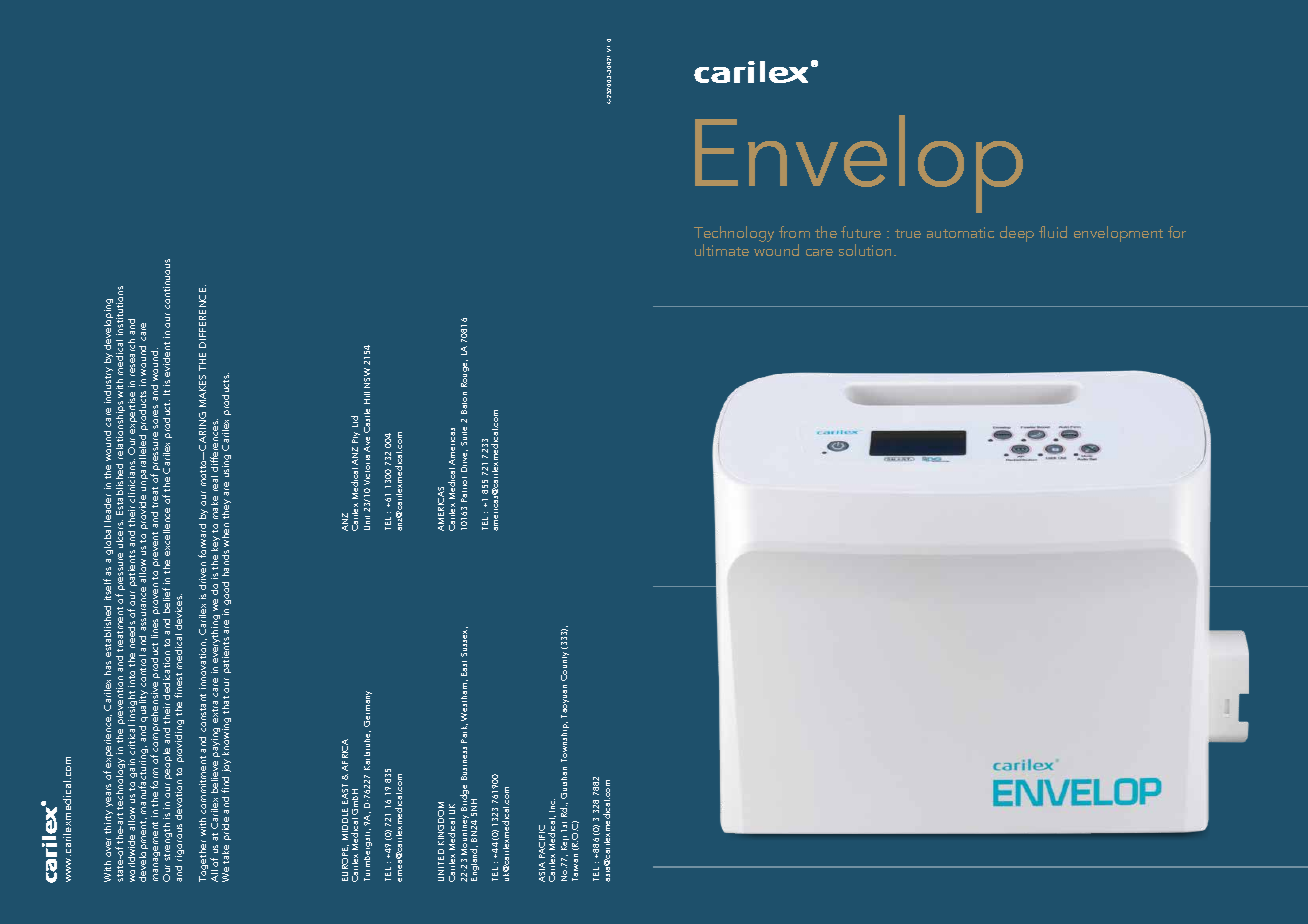 This screenshot has width=1308, height=924. I want to click on solution, so click(865, 250).
